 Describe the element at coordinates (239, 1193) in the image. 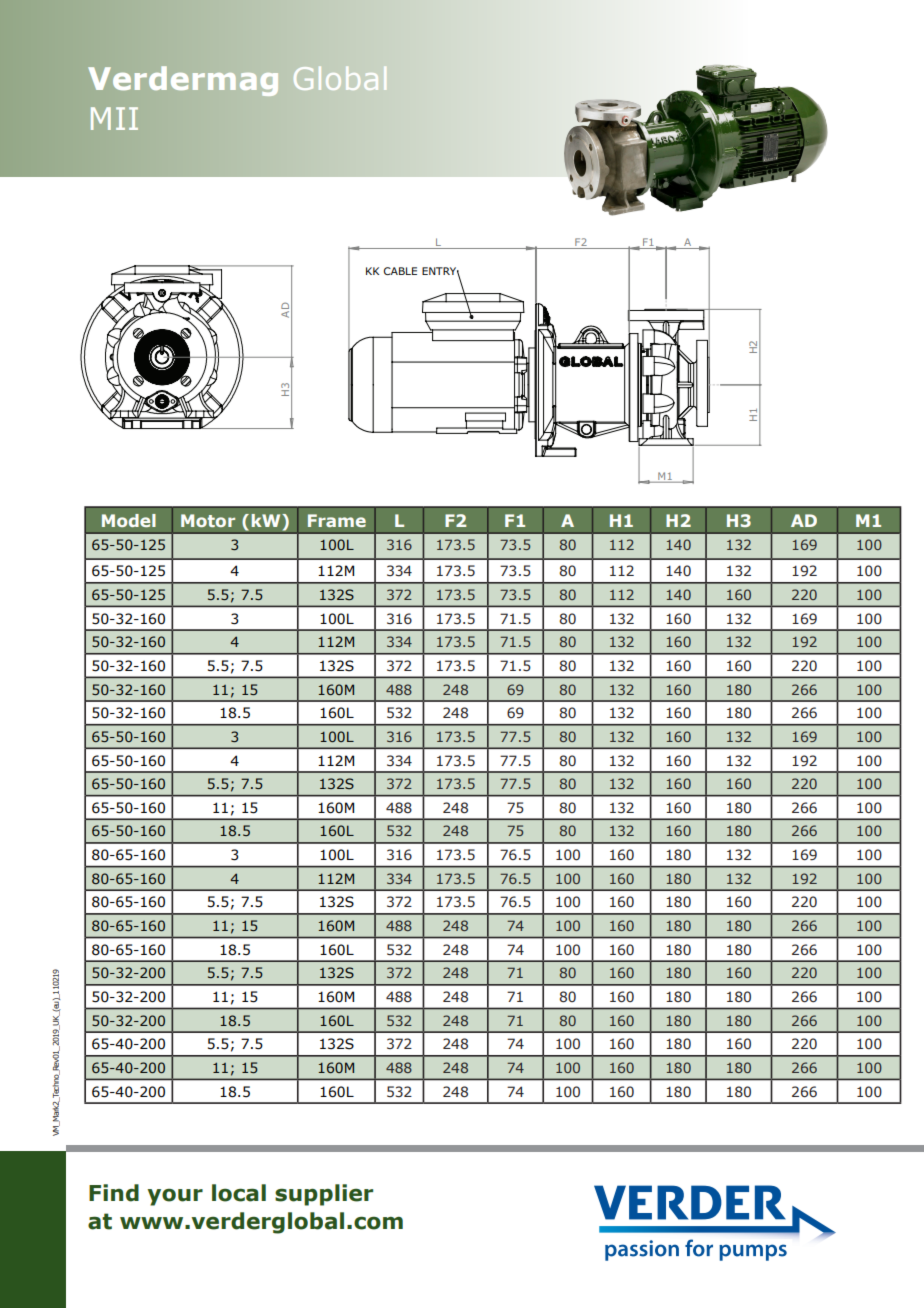

I see `local` at that location.
